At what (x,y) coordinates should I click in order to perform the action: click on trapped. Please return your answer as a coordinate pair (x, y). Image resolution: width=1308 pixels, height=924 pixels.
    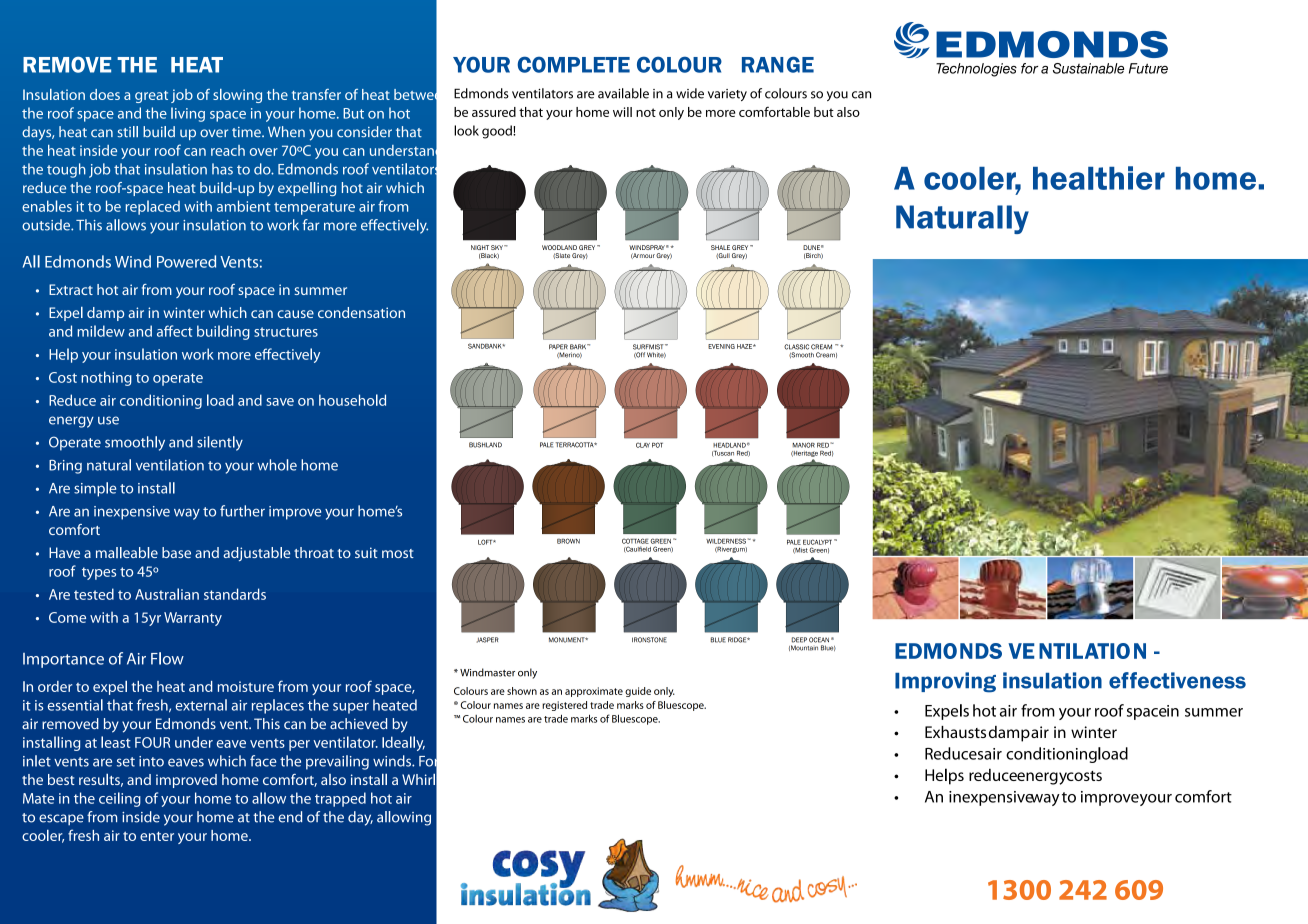
    Looking at the image, I should click on (340, 799).
